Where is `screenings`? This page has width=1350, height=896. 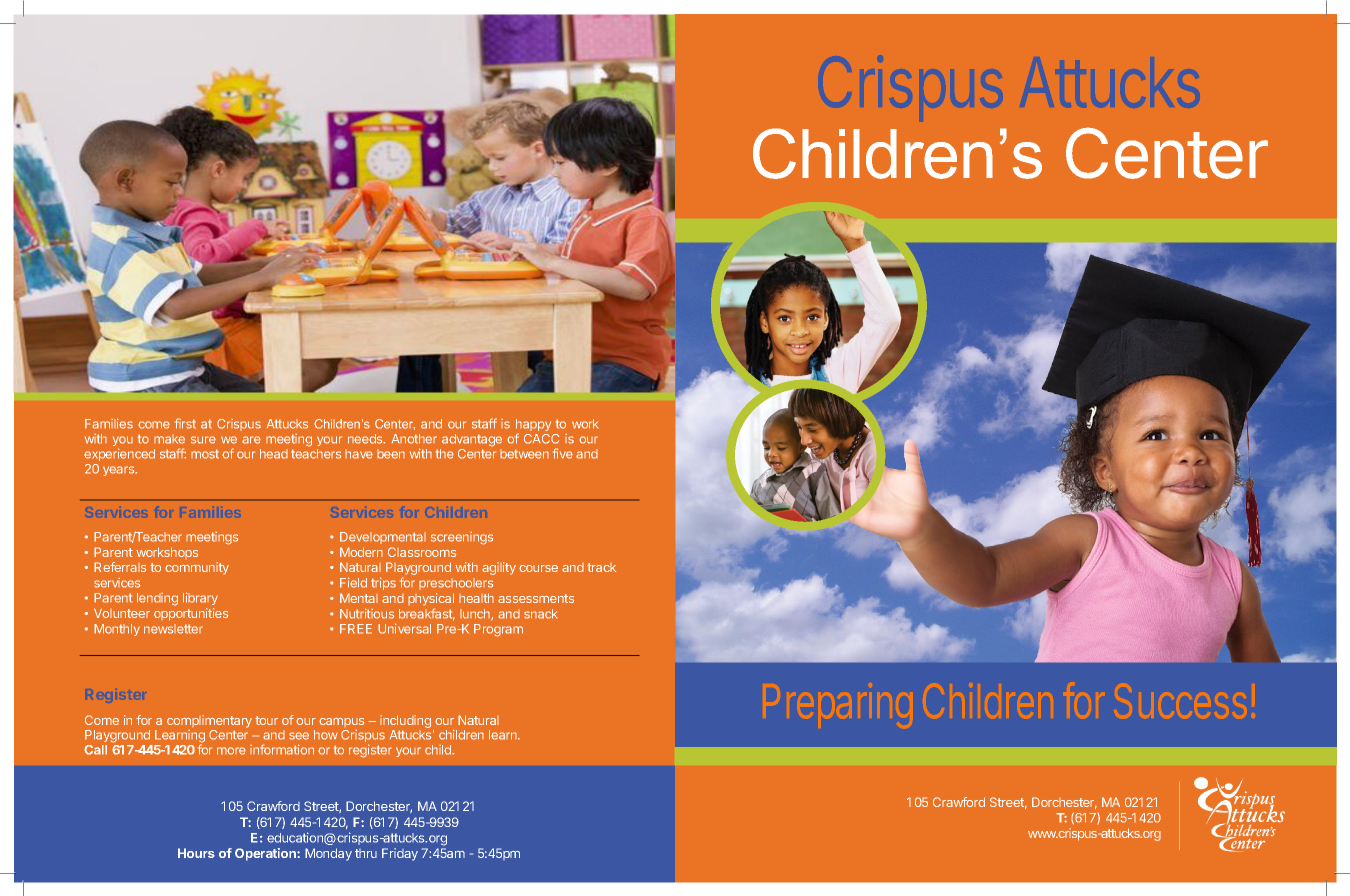
screenings is located at coordinates (462, 538).
